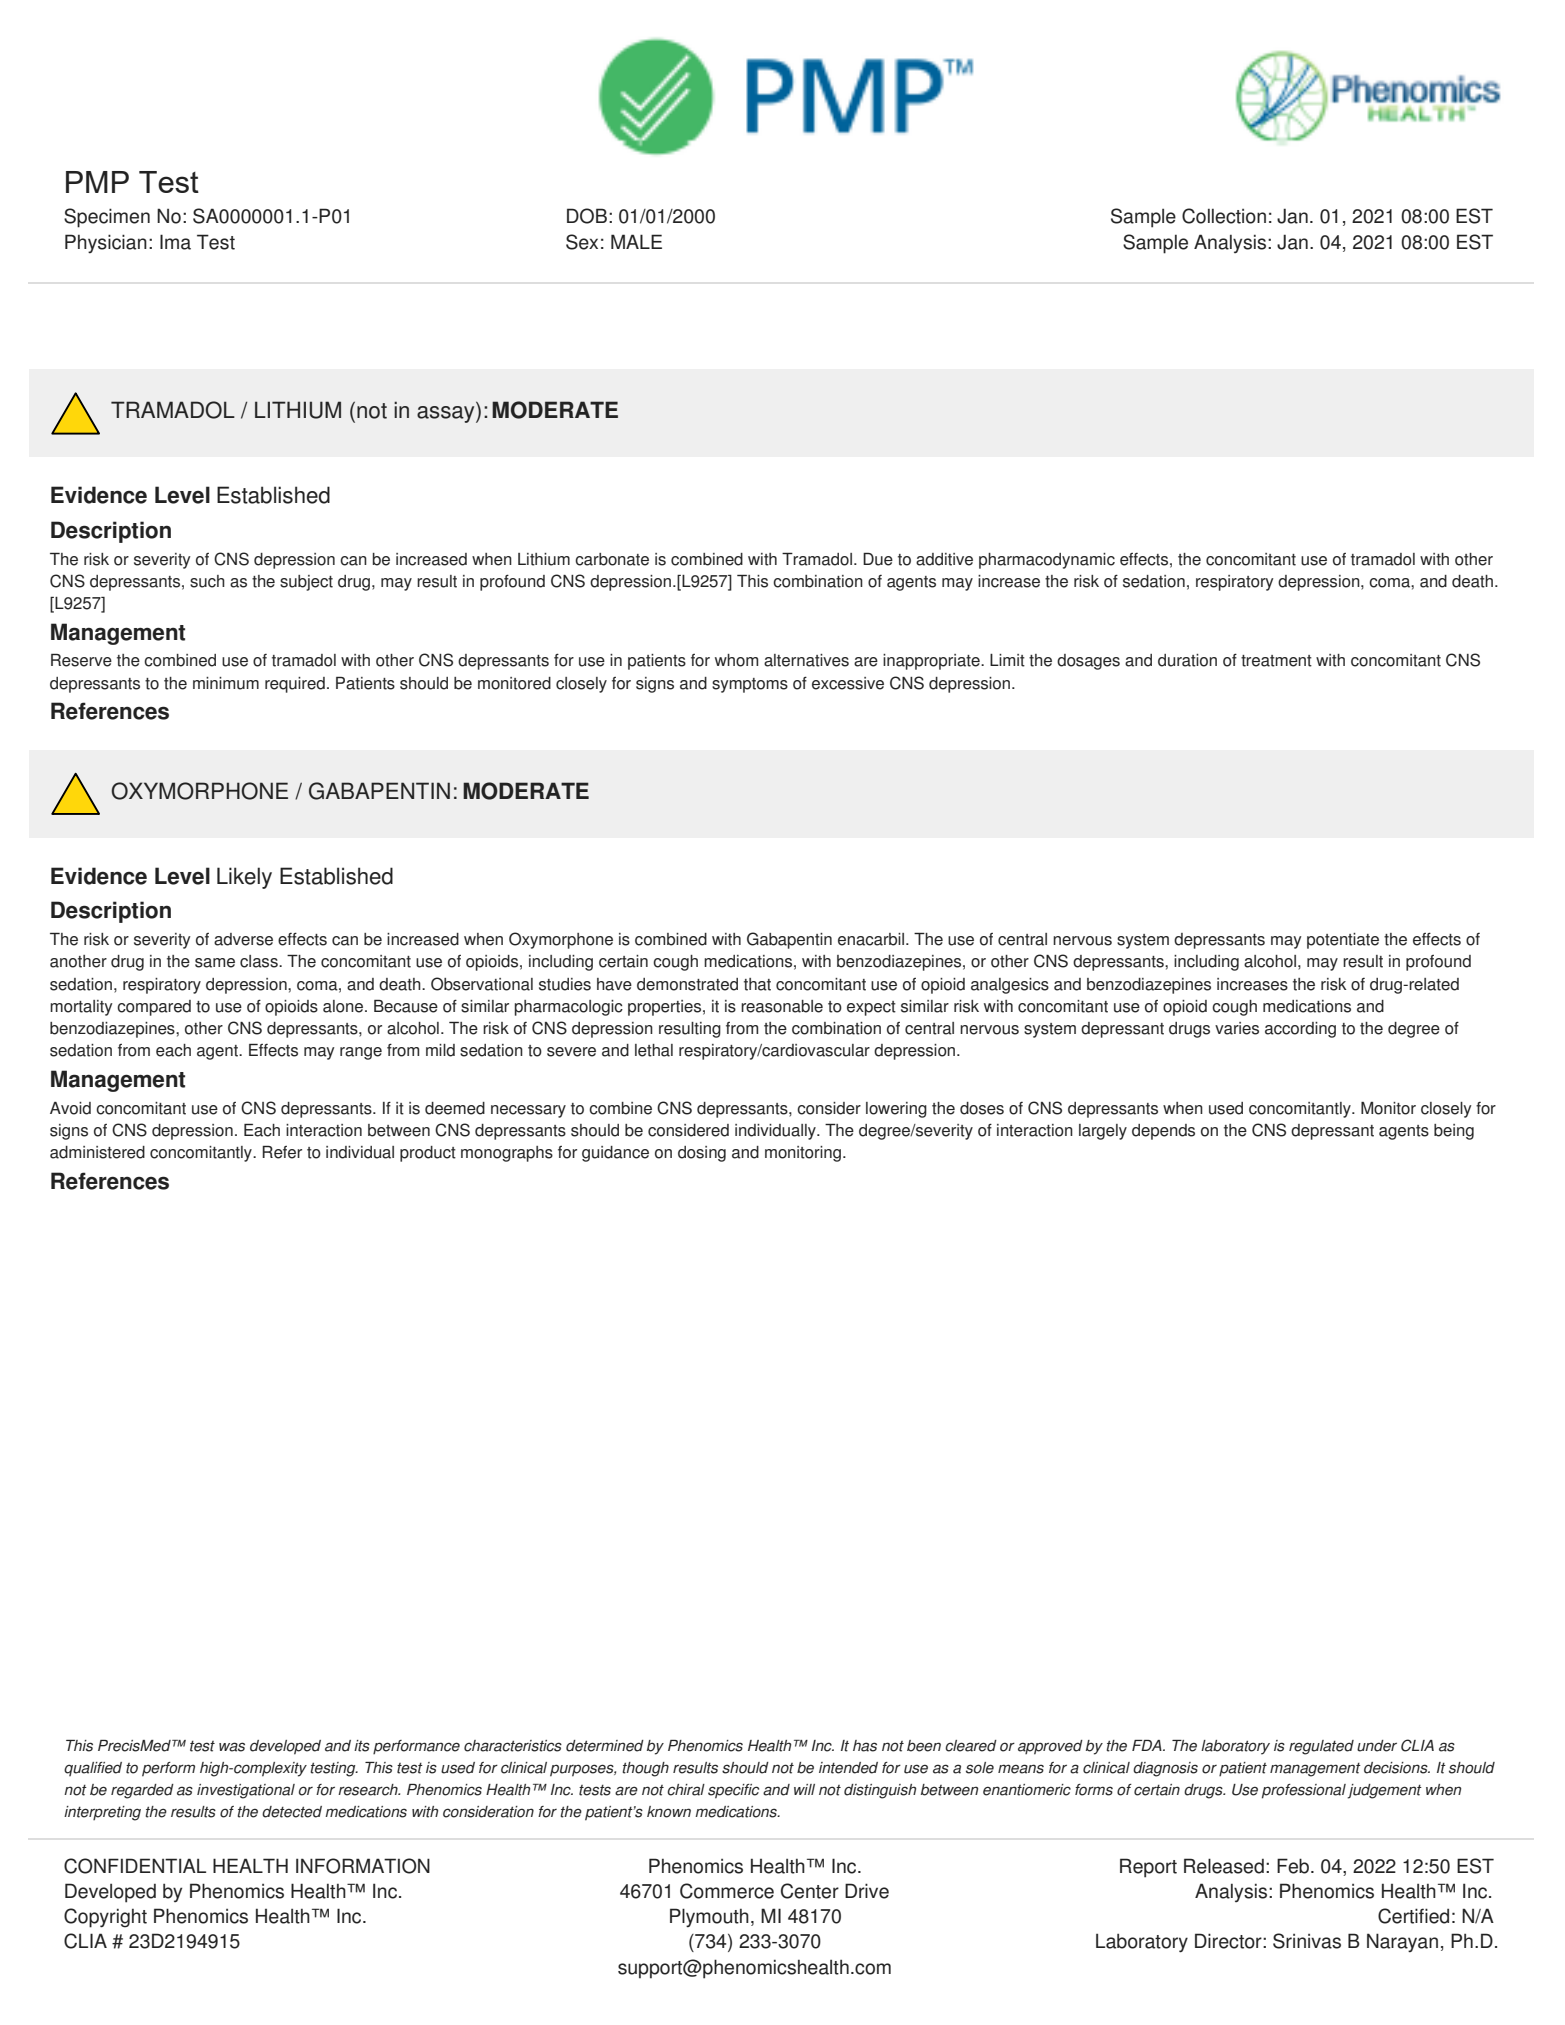 This document has height=2025, width=1565. Describe the element at coordinates (782, 1006) in the document. I see `reasonable` at that location.
